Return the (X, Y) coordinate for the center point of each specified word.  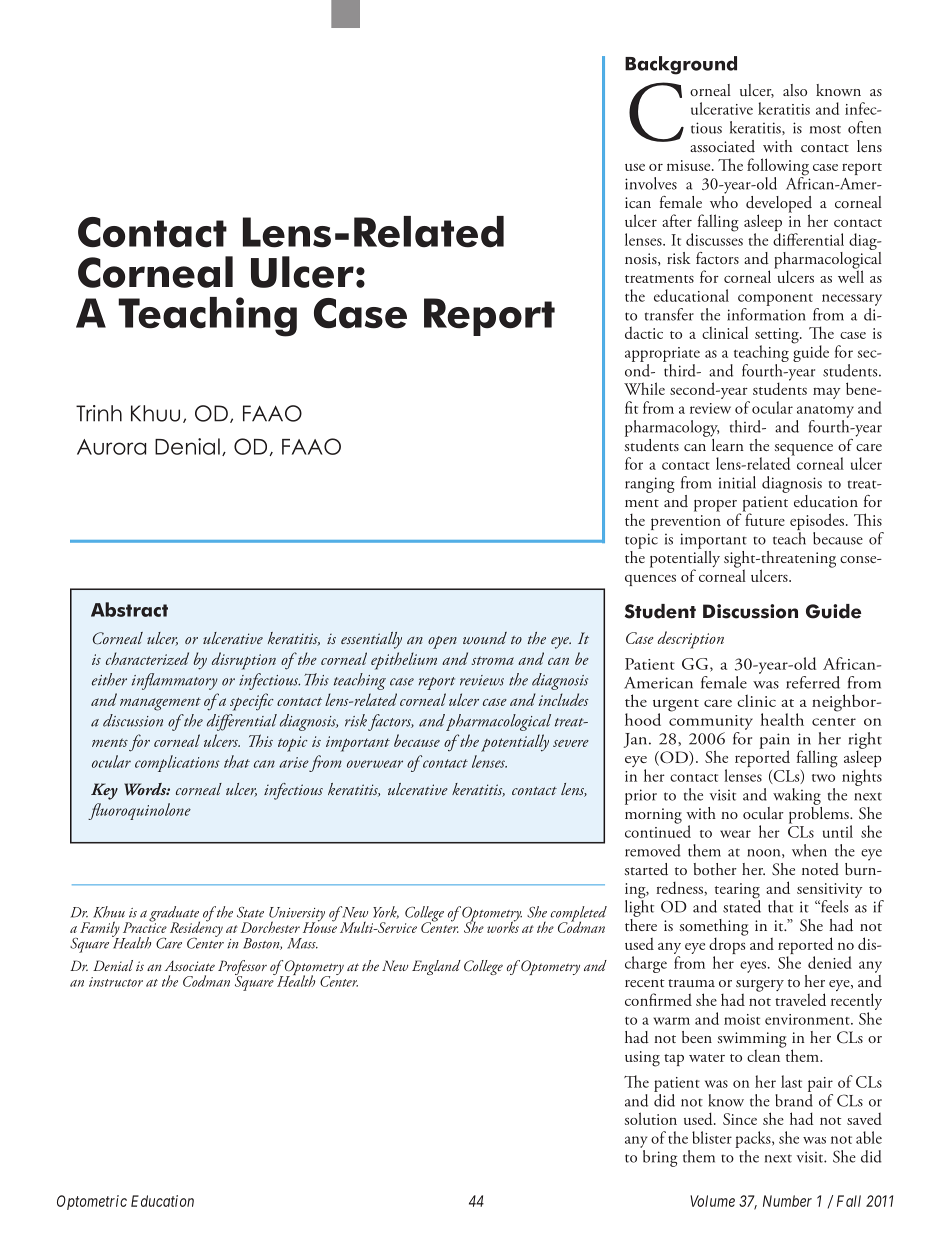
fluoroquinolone (139, 811)
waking (797, 796)
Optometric (92, 1202)
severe (571, 743)
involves (651, 183)
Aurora (111, 447)
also (795, 90)
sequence (804, 451)
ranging (650, 485)
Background (681, 65)
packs (754, 1139)
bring (658, 1157)
